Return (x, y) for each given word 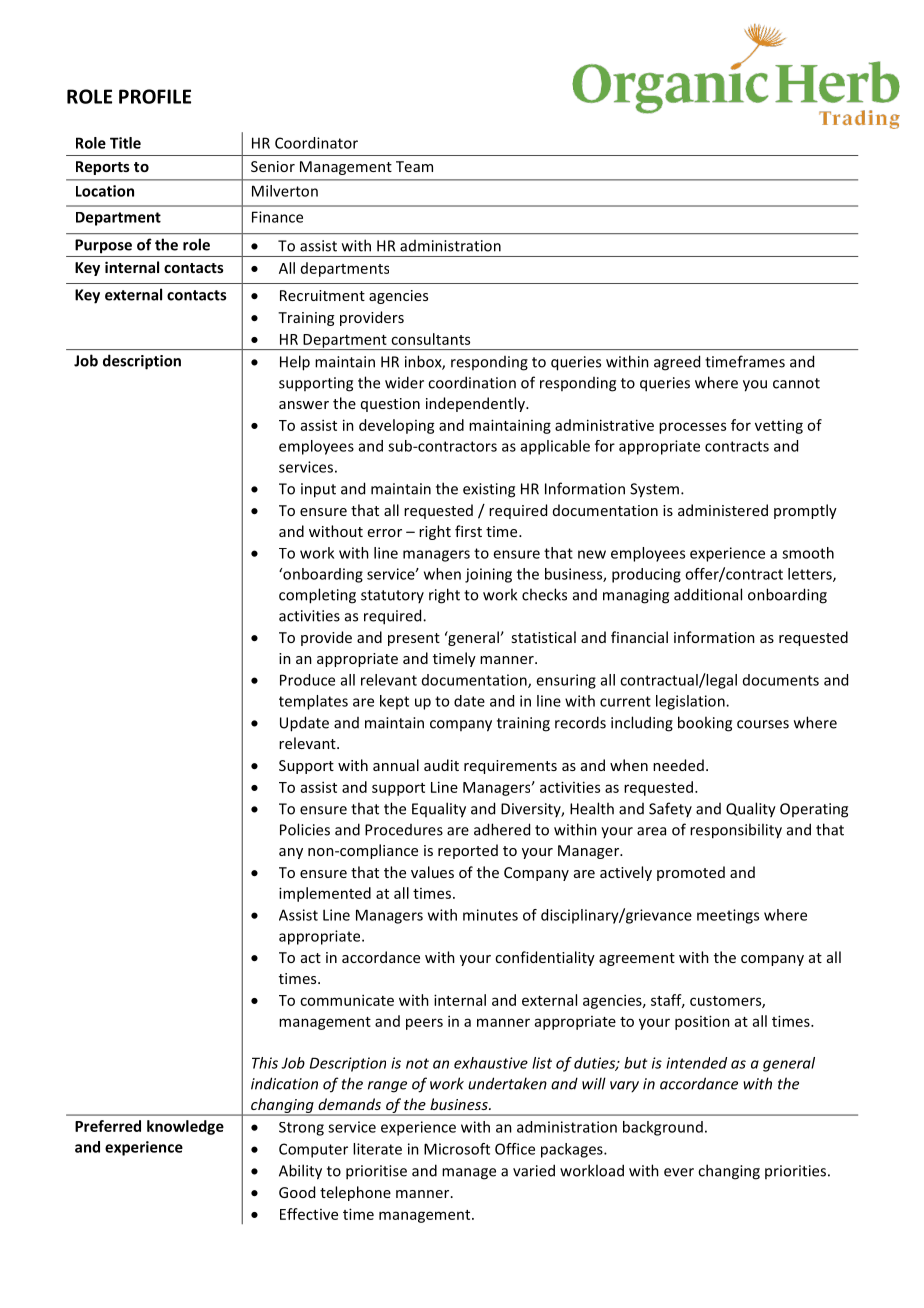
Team (414, 166)
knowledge (185, 1127)
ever (679, 1172)
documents (781, 680)
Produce (307, 680)
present (414, 639)
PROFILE (155, 96)
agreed (677, 363)
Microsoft (457, 1149)
